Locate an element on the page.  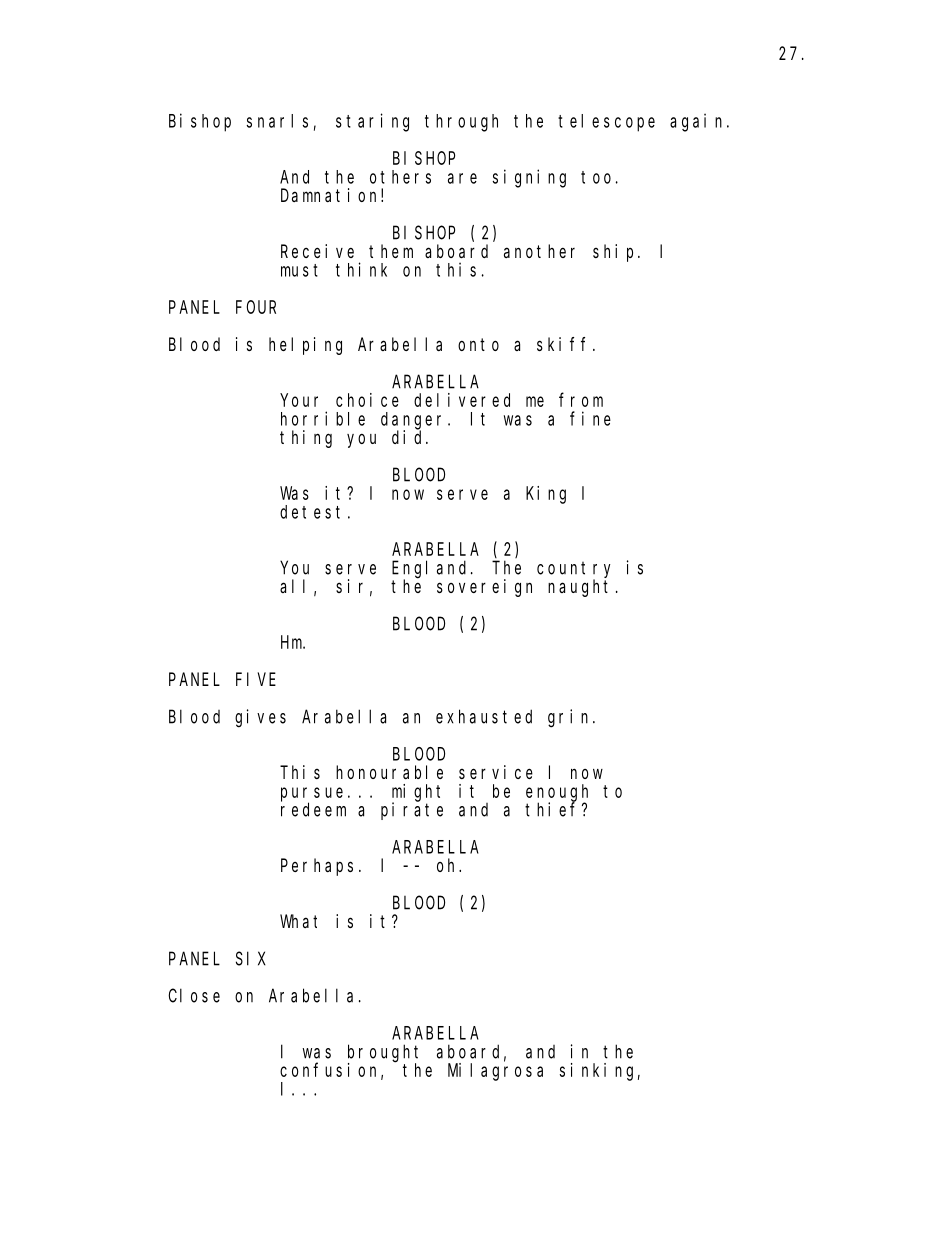
delivered is located at coordinates (462, 400).
